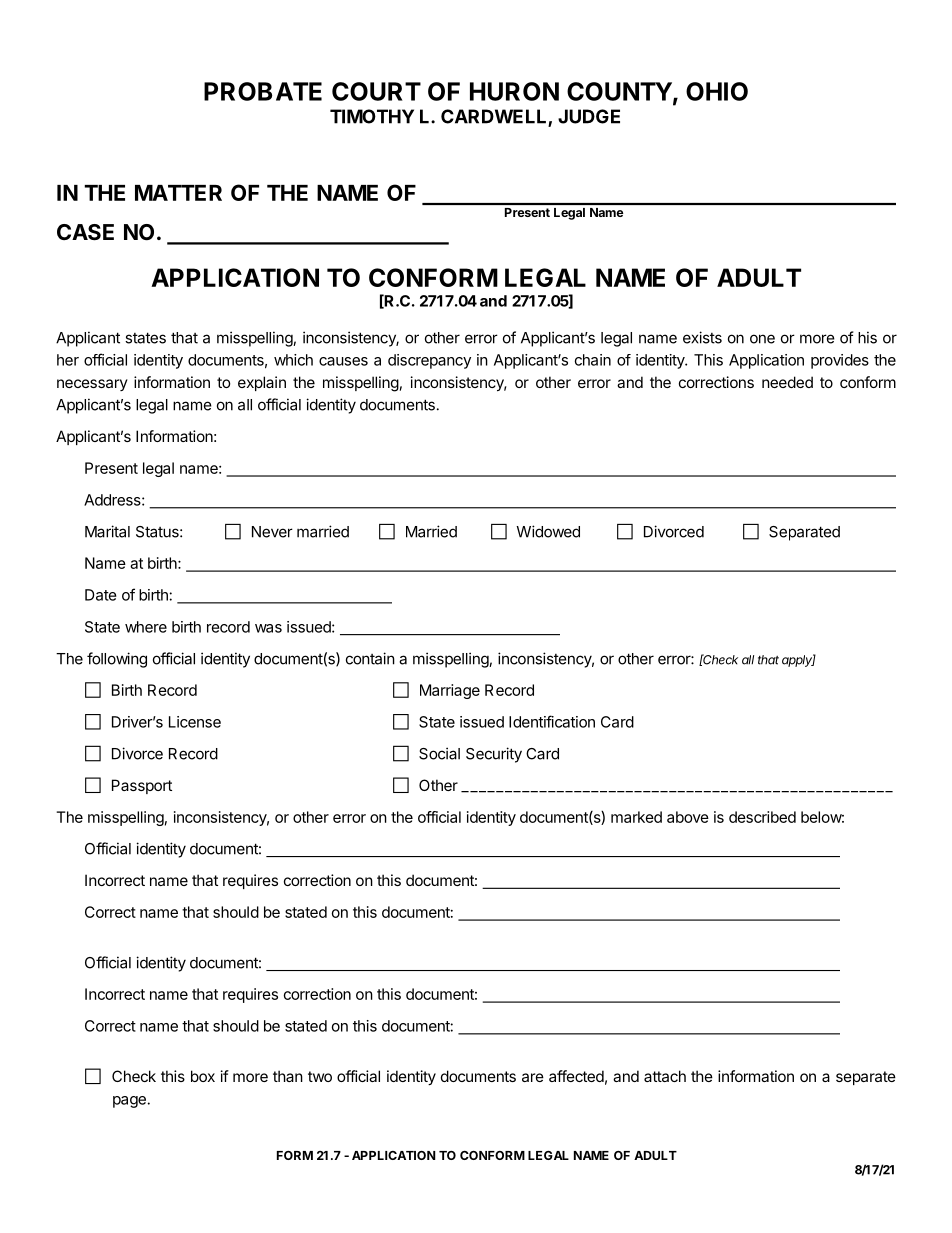 The width and height of the screenshot is (952, 1233). I want to click on described, so click(762, 817).
